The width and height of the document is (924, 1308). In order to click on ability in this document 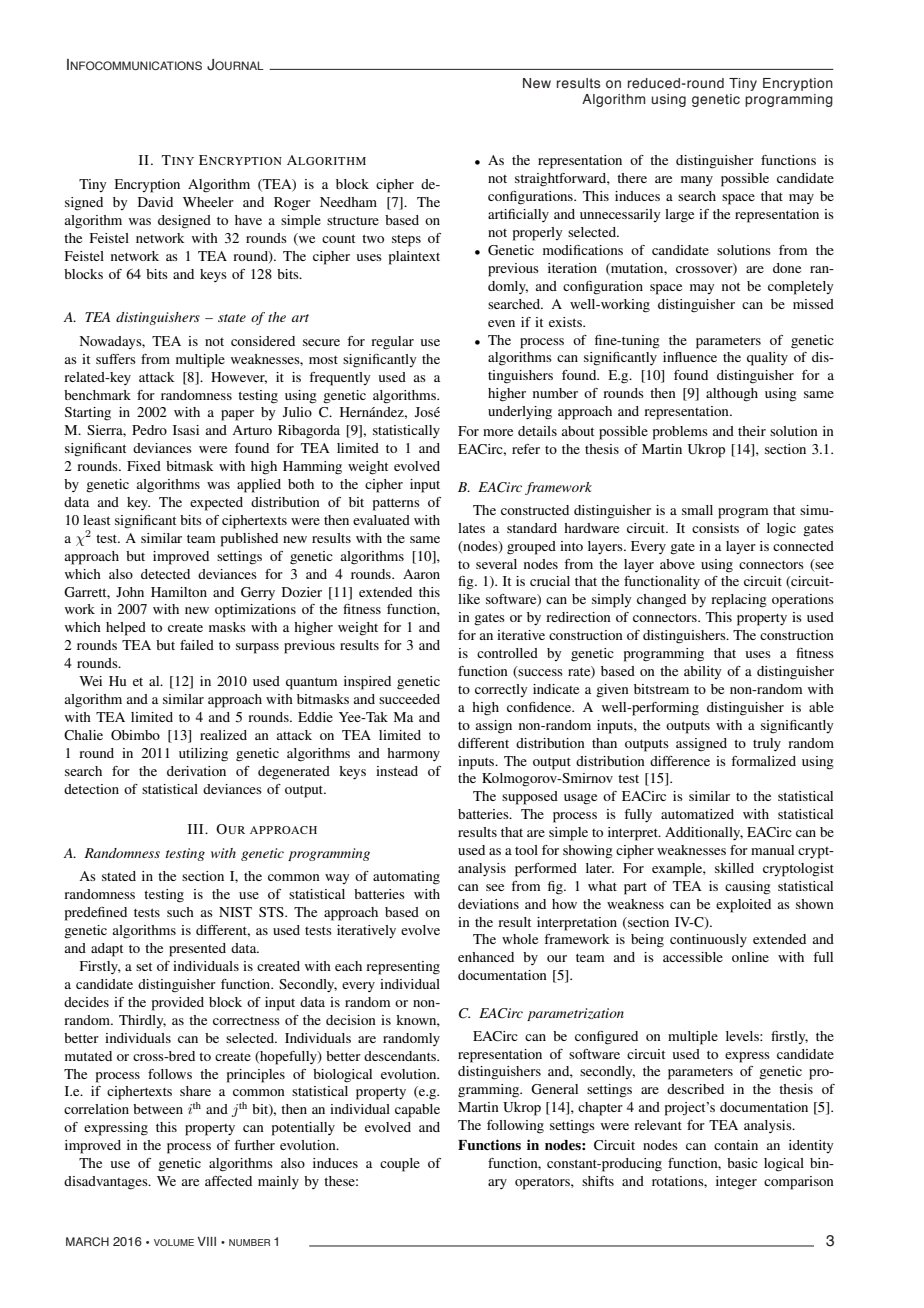, I will do `click(702, 672)`.
